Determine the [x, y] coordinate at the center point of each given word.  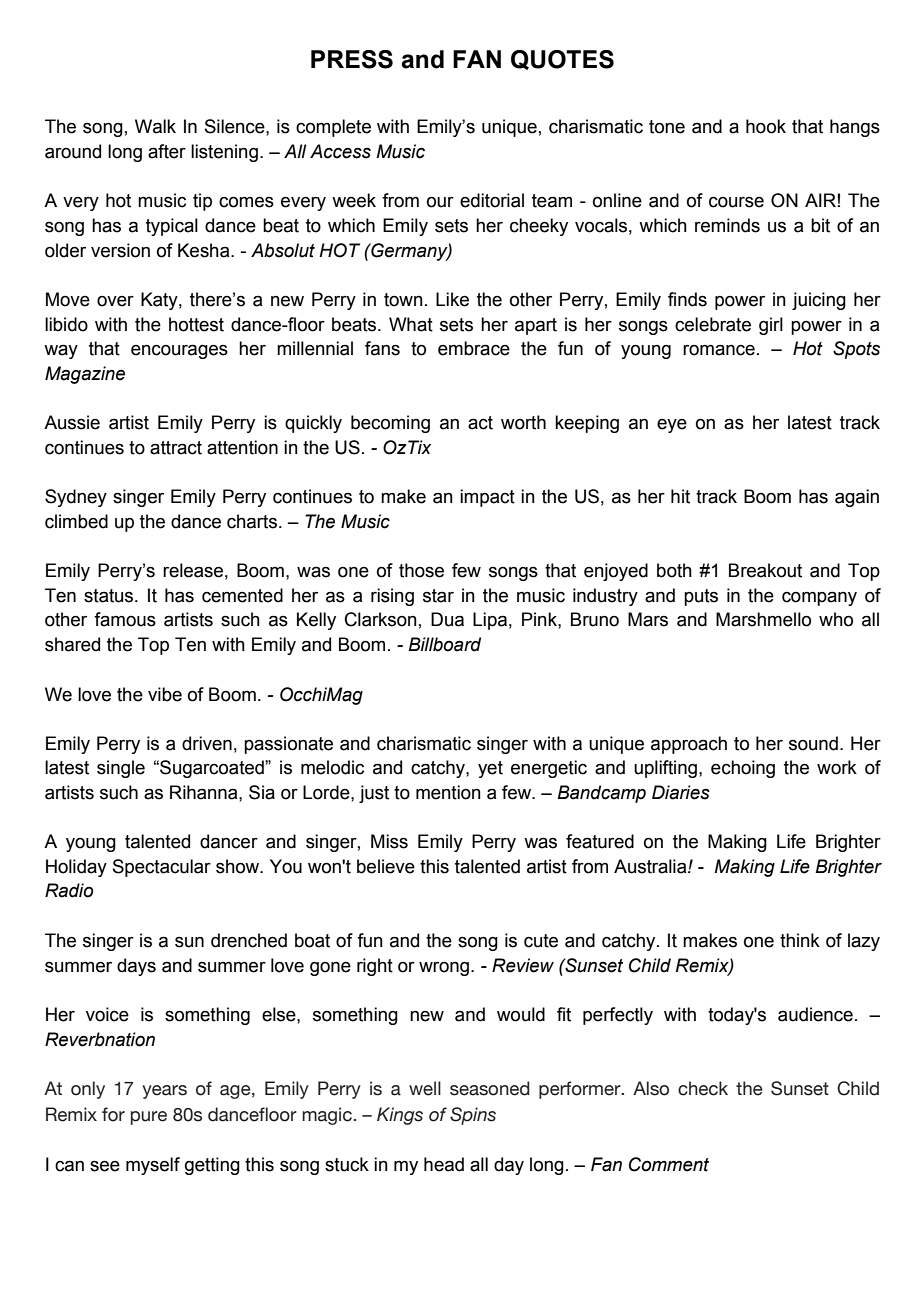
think [800, 940]
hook [766, 126]
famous [125, 619]
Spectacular [162, 868]
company [819, 598]
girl [771, 326]
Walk [155, 126]
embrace [474, 348]
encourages [179, 351]
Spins [473, 1116]
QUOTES [562, 60]
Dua [447, 619]
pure [149, 1118]
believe [386, 866]
